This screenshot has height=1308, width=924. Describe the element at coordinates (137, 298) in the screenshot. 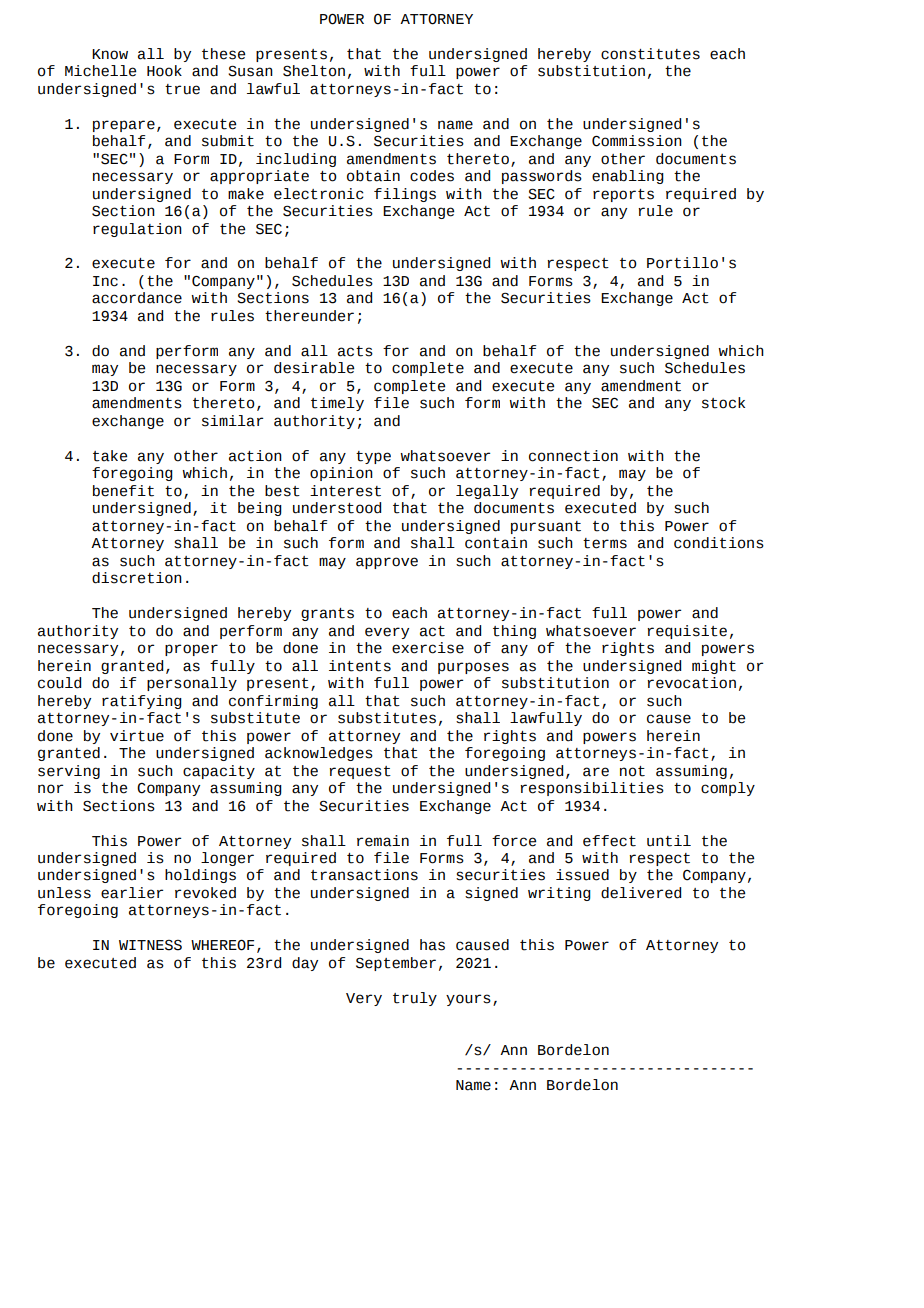

I see `accordance` at that location.
